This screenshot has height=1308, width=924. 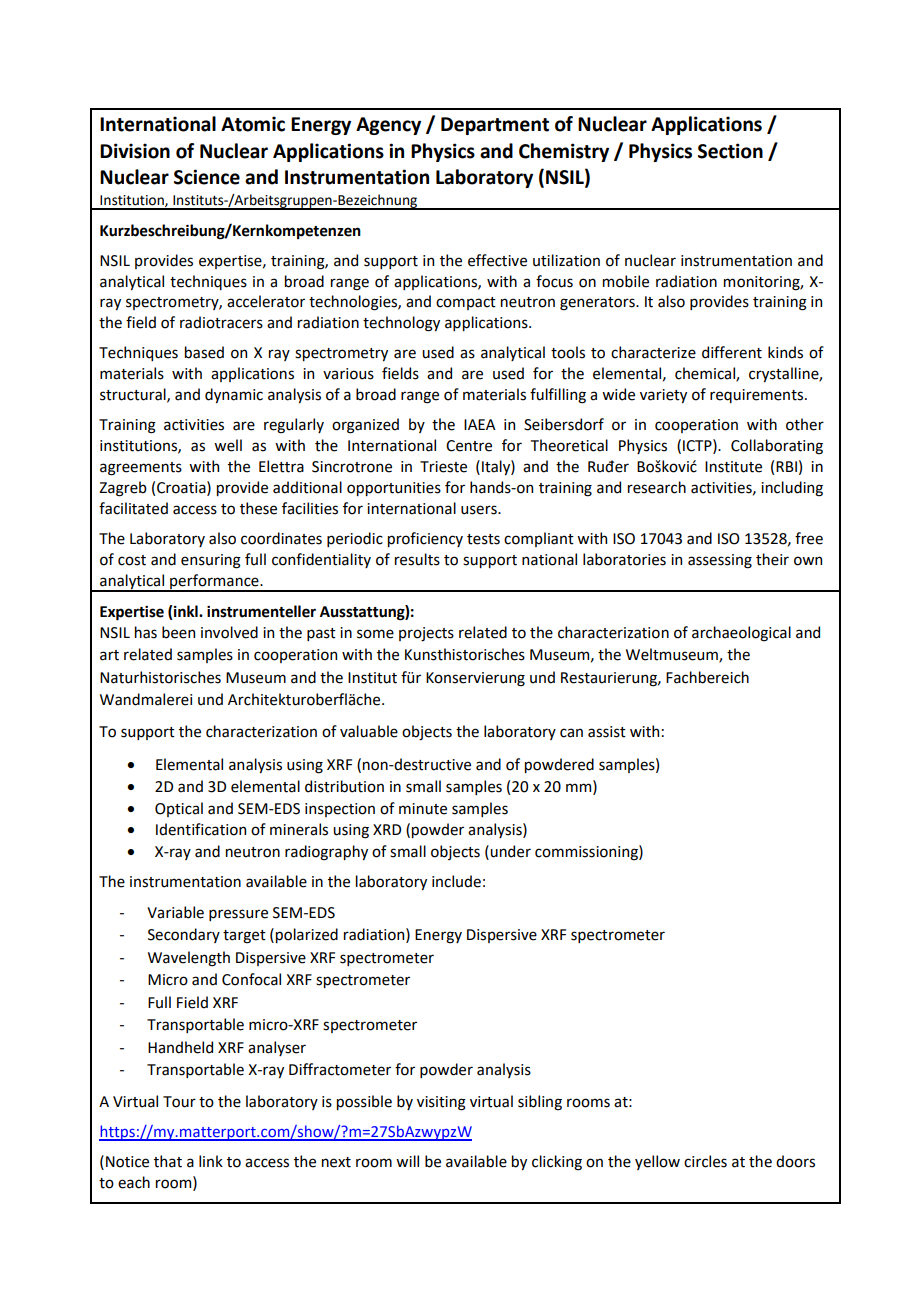 I want to click on circles, so click(x=705, y=1161).
